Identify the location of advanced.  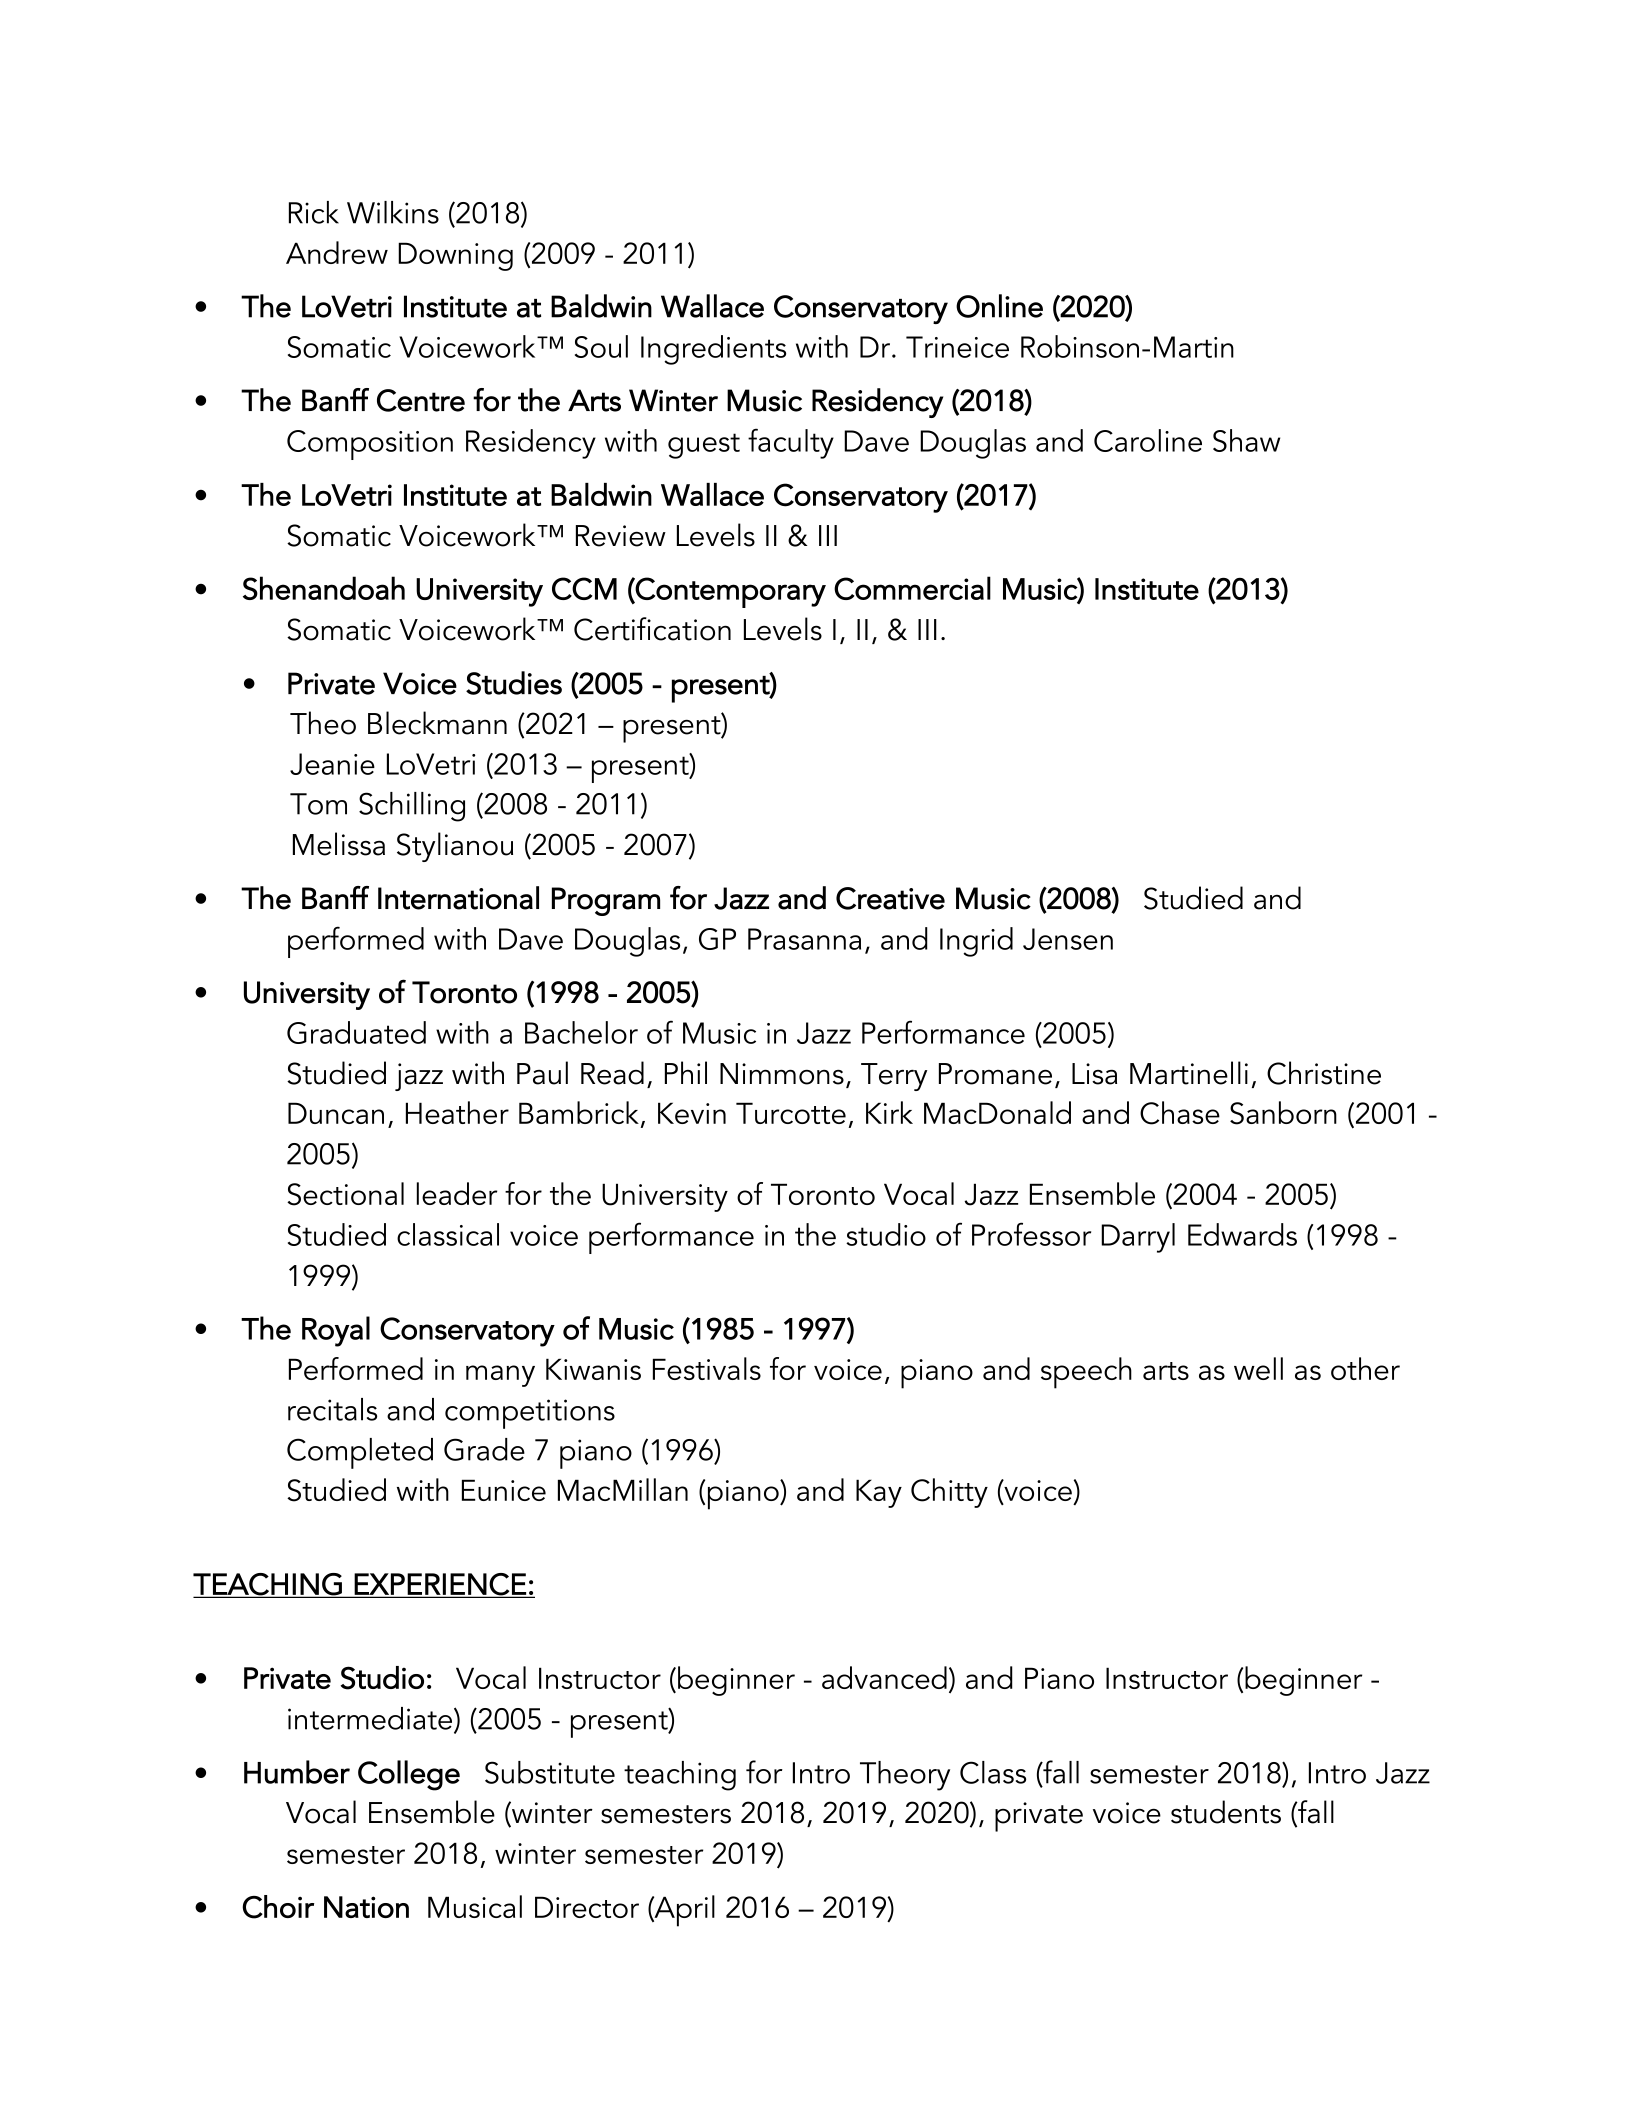
(884, 1677).
